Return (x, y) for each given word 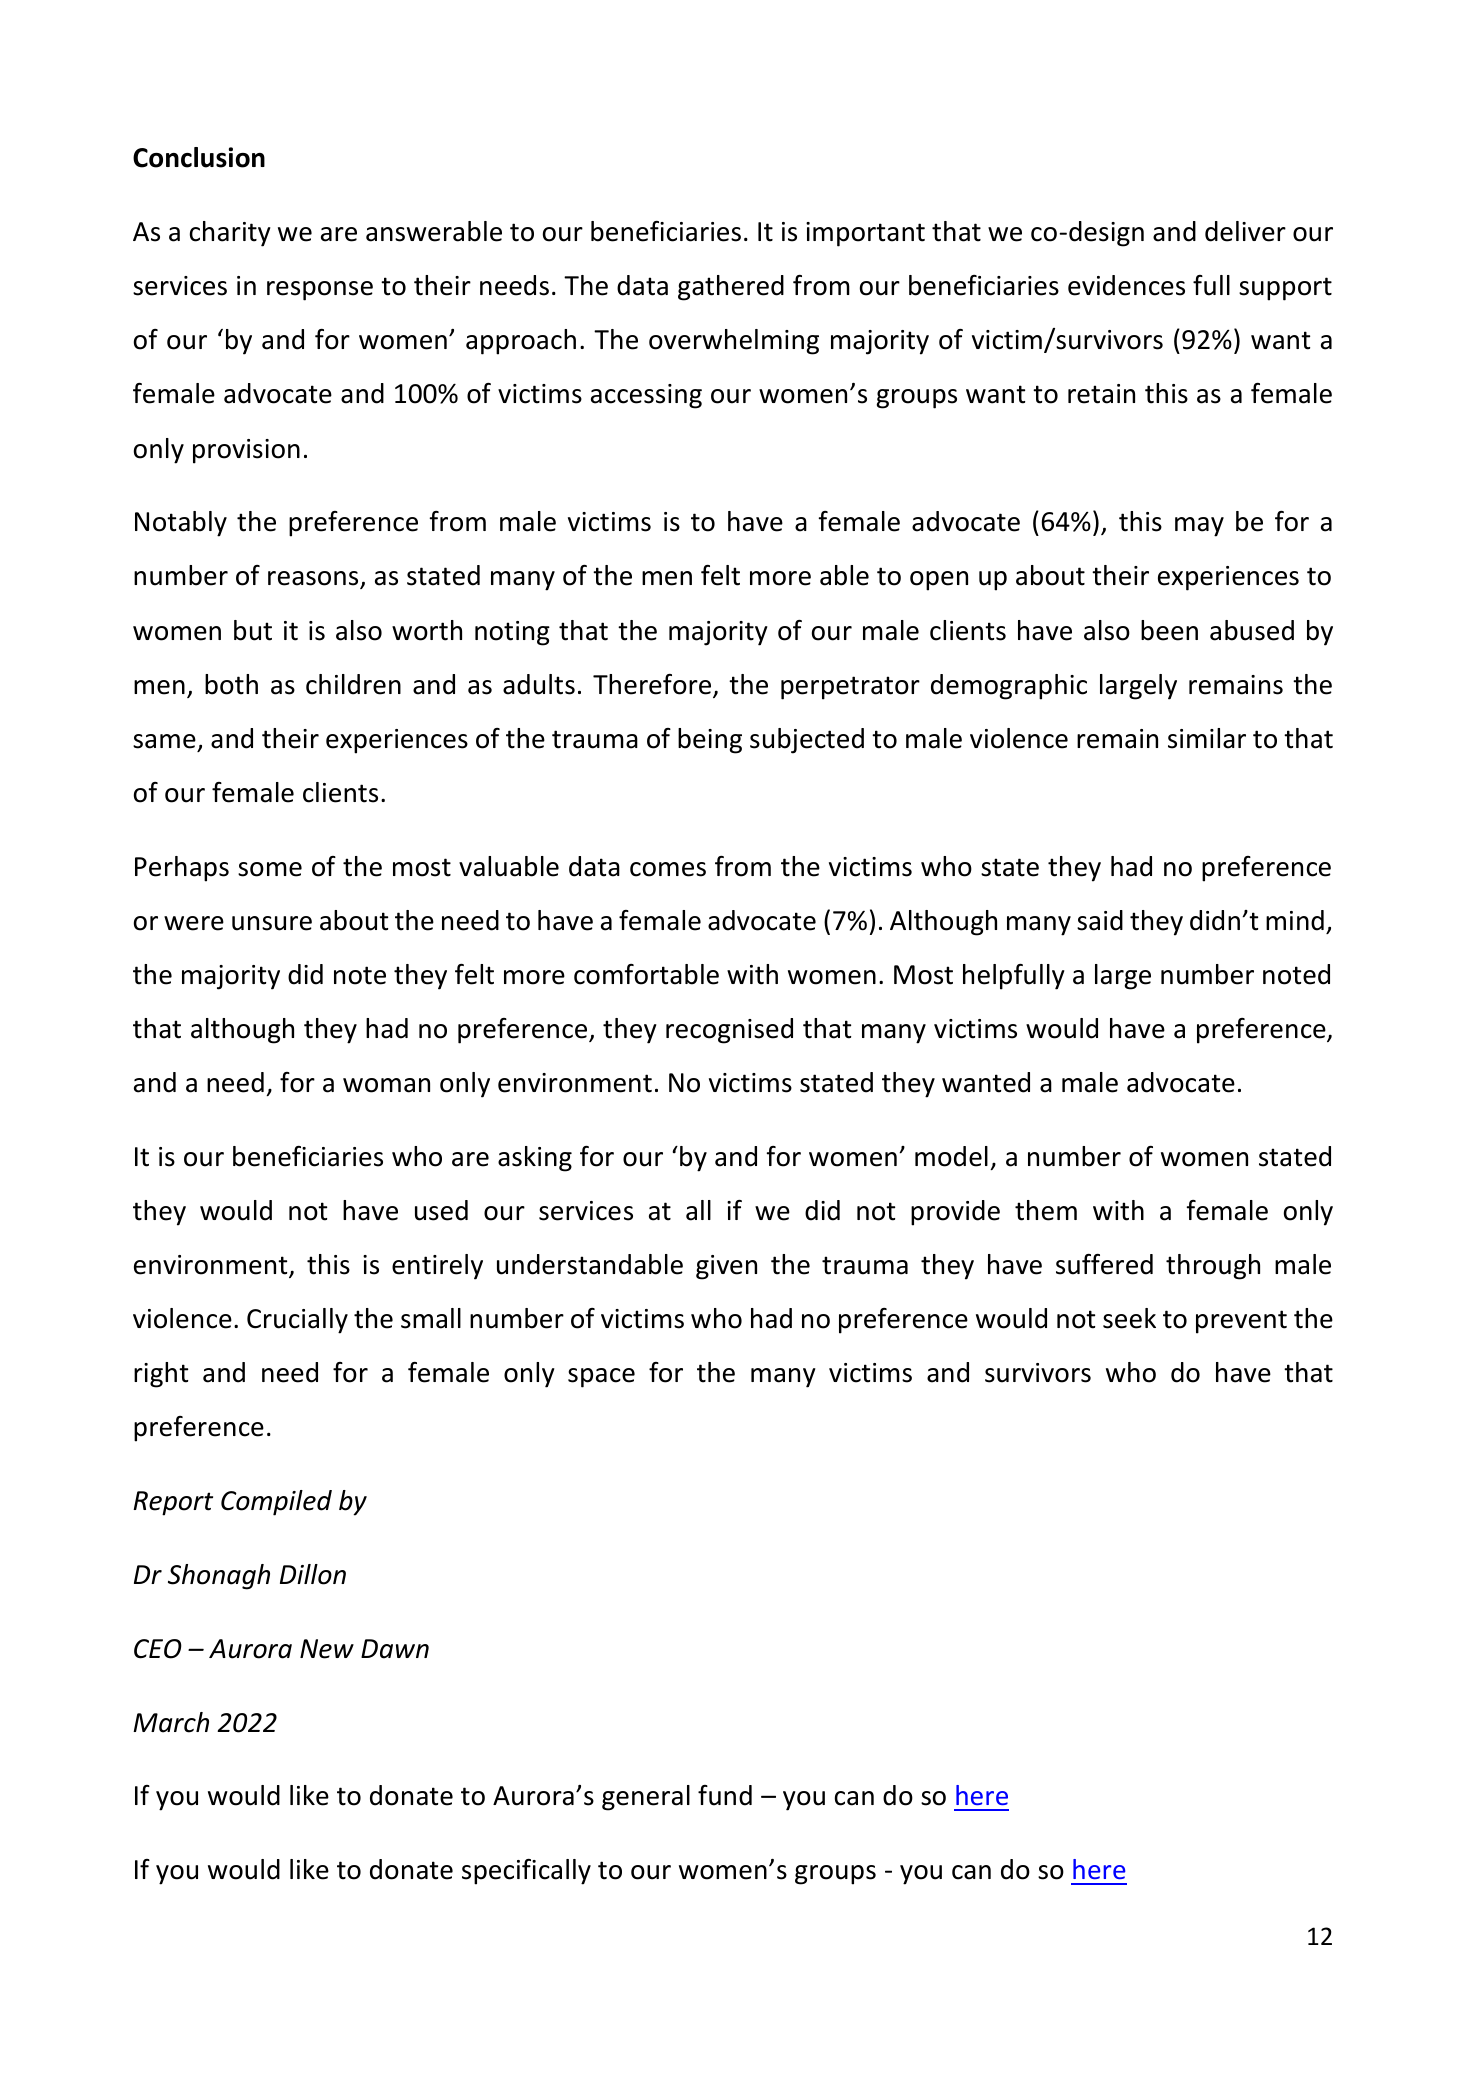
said (1100, 920)
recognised (729, 1031)
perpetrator (850, 688)
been (1169, 630)
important (865, 234)
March (171, 1722)
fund (725, 1795)
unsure (272, 923)
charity (230, 234)
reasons (314, 580)
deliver (1245, 231)
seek (1129, 1318)
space (601, 1378)
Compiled (276, 1503)
